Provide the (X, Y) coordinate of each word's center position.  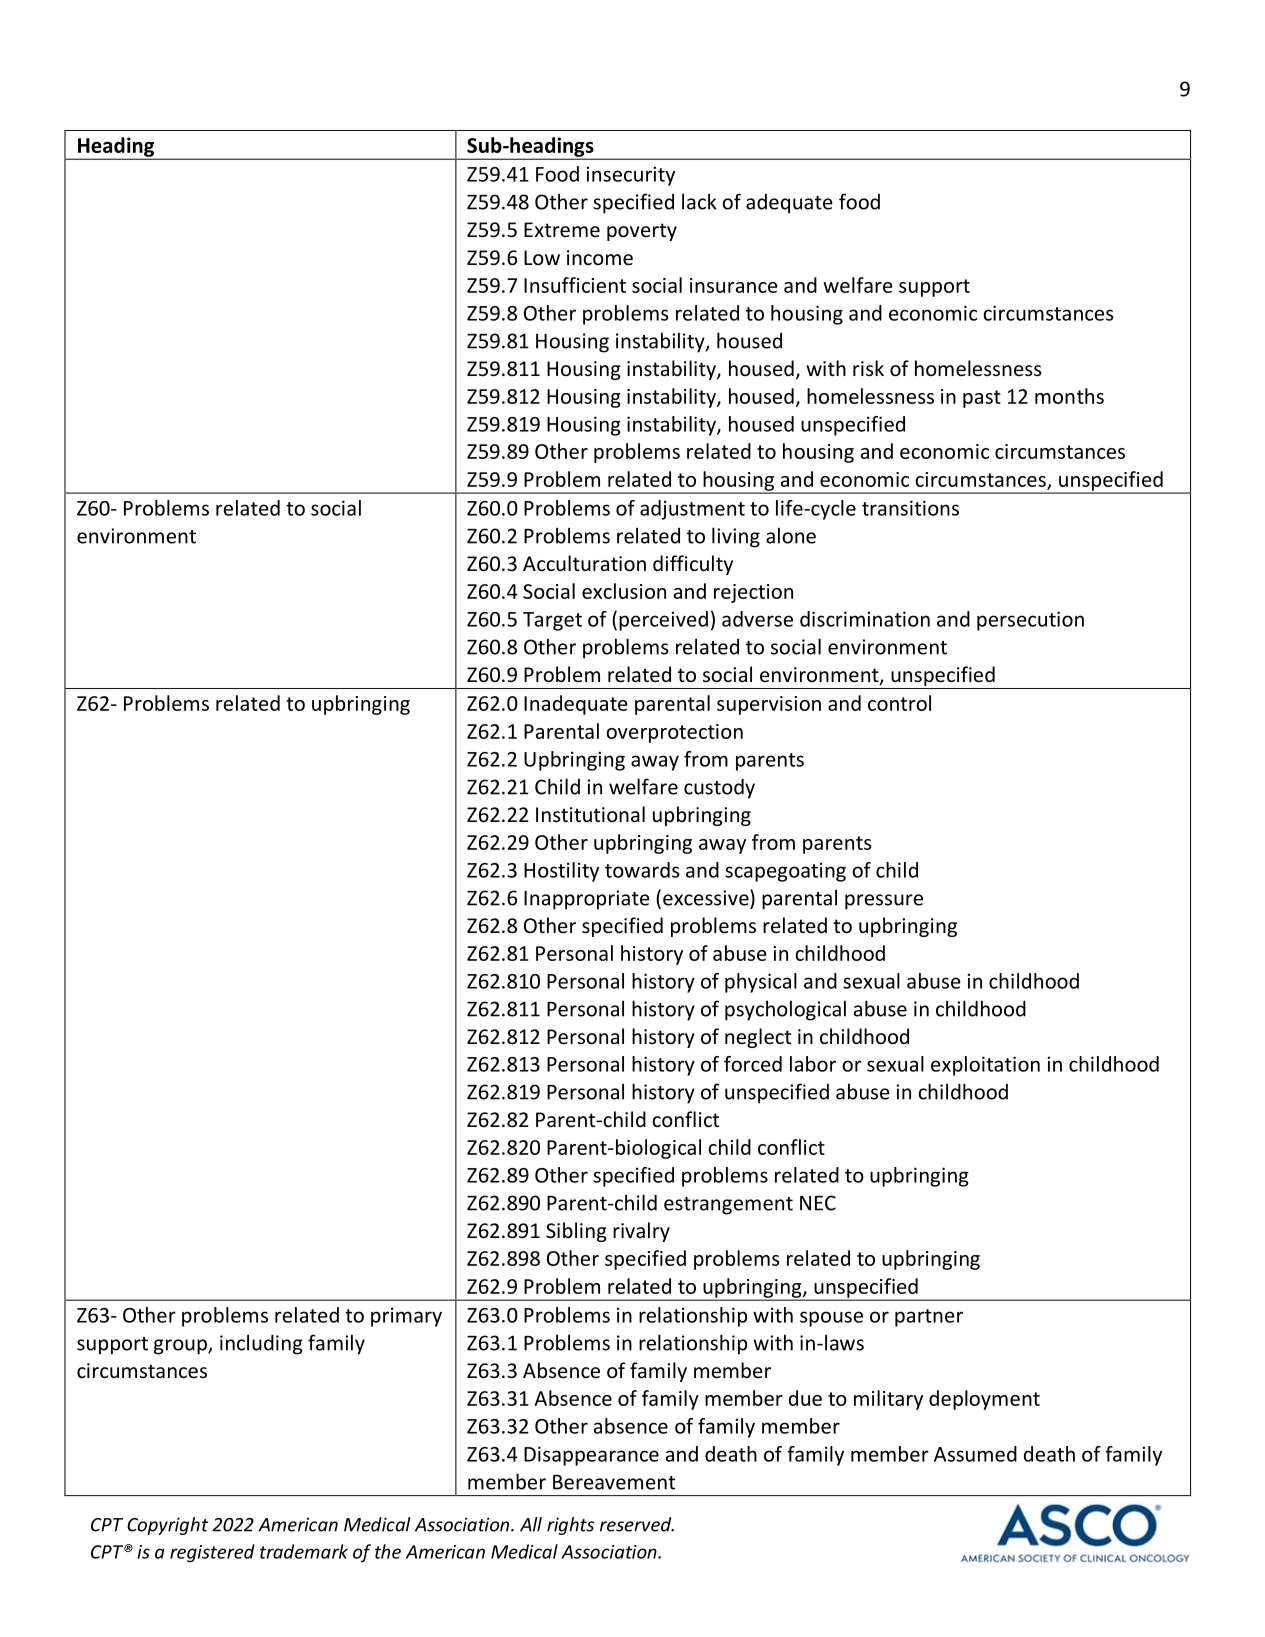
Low (542, 257)
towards (642, 870)
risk (868, 368)
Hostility (561, 872)
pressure (884, 902)
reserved (637, 1524)
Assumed (975, 1454)
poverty (642, 232)
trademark (304, 1551)
